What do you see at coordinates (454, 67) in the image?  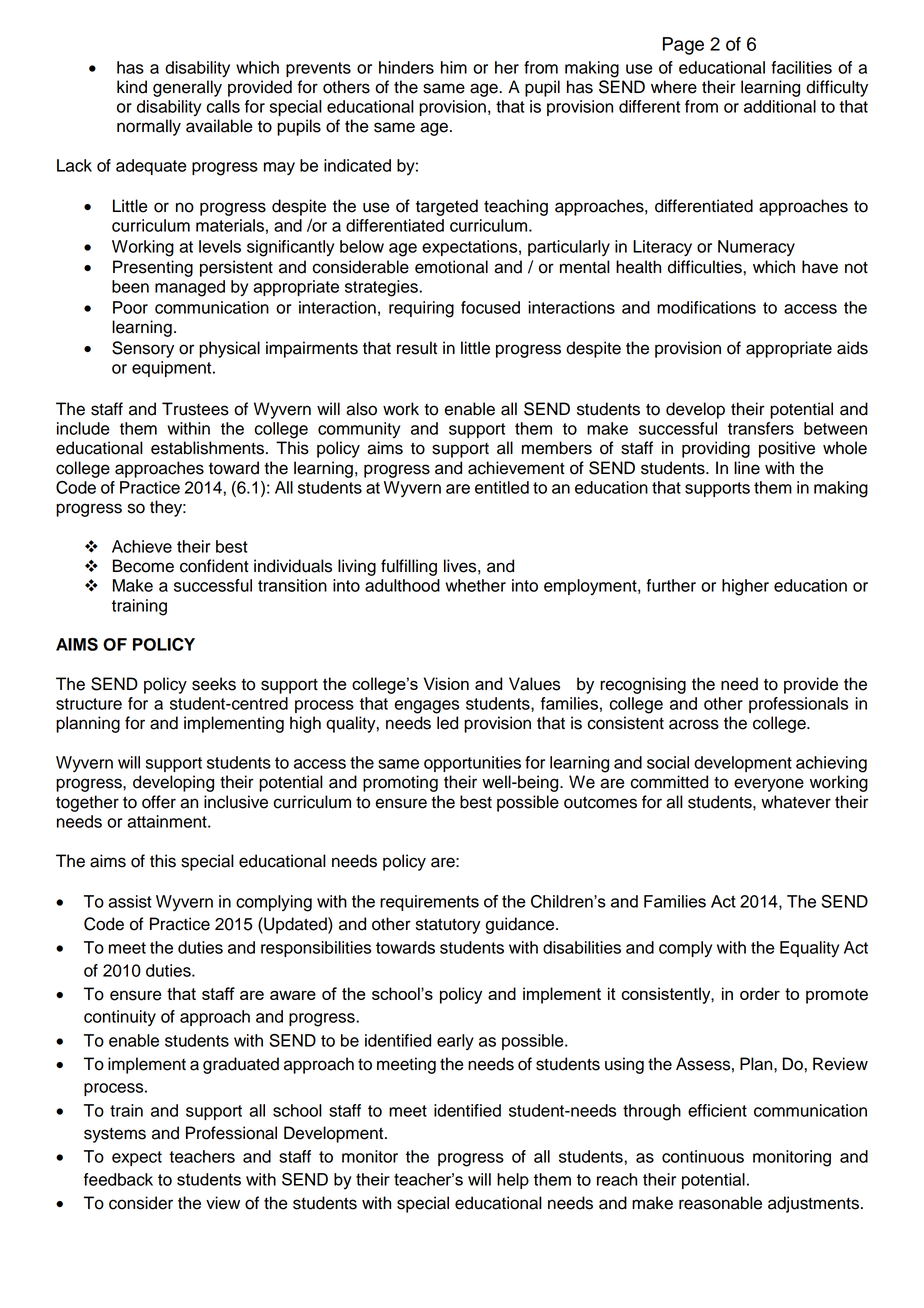 I see `him` at bounding box center [454, 67].
